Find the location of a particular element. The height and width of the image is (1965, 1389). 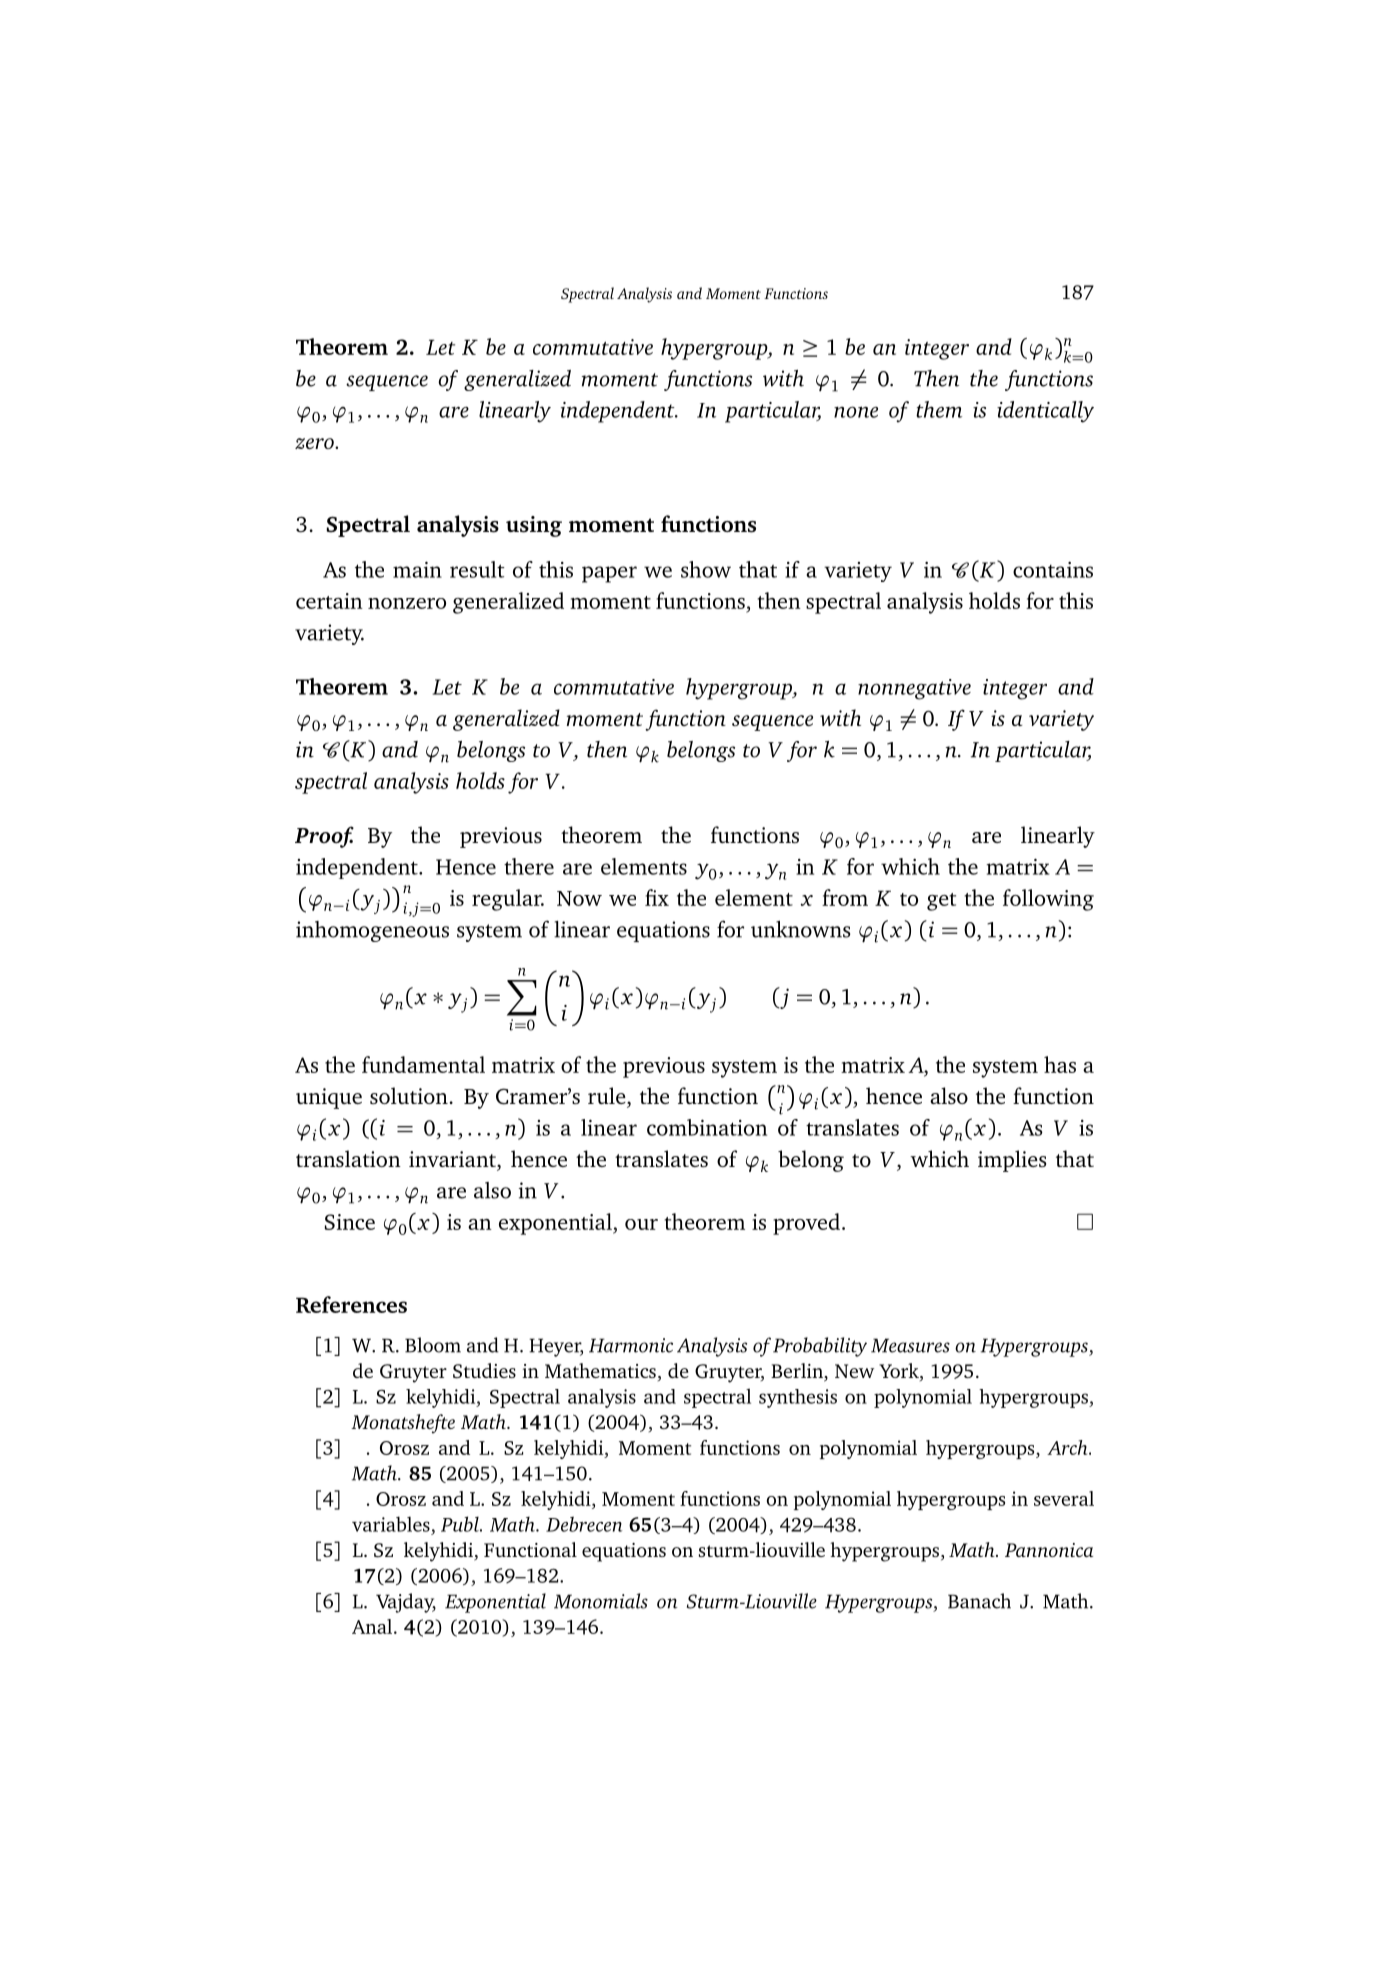

fix is located at coordinates (657, 897).
